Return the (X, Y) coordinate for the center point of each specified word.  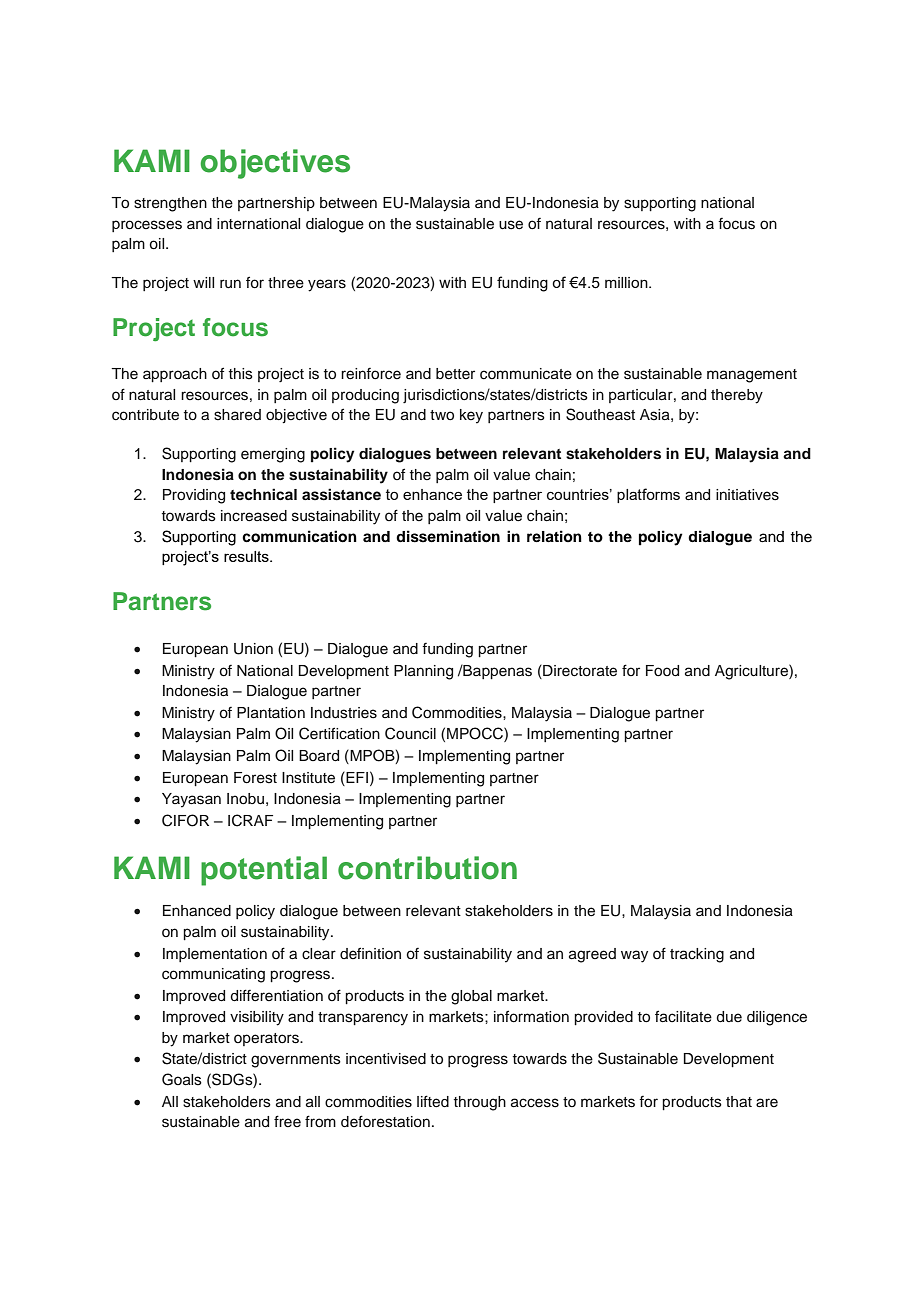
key (471, 416)
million (627, 282)
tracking (697, 955)
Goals (182, 1079)
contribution (427, 868)
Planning (423, 672)
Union (253, 649)
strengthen (170, 204)
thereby (737, 396)
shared (237, 415)
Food (662, 671)
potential (264, 871)
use (511, 225)
